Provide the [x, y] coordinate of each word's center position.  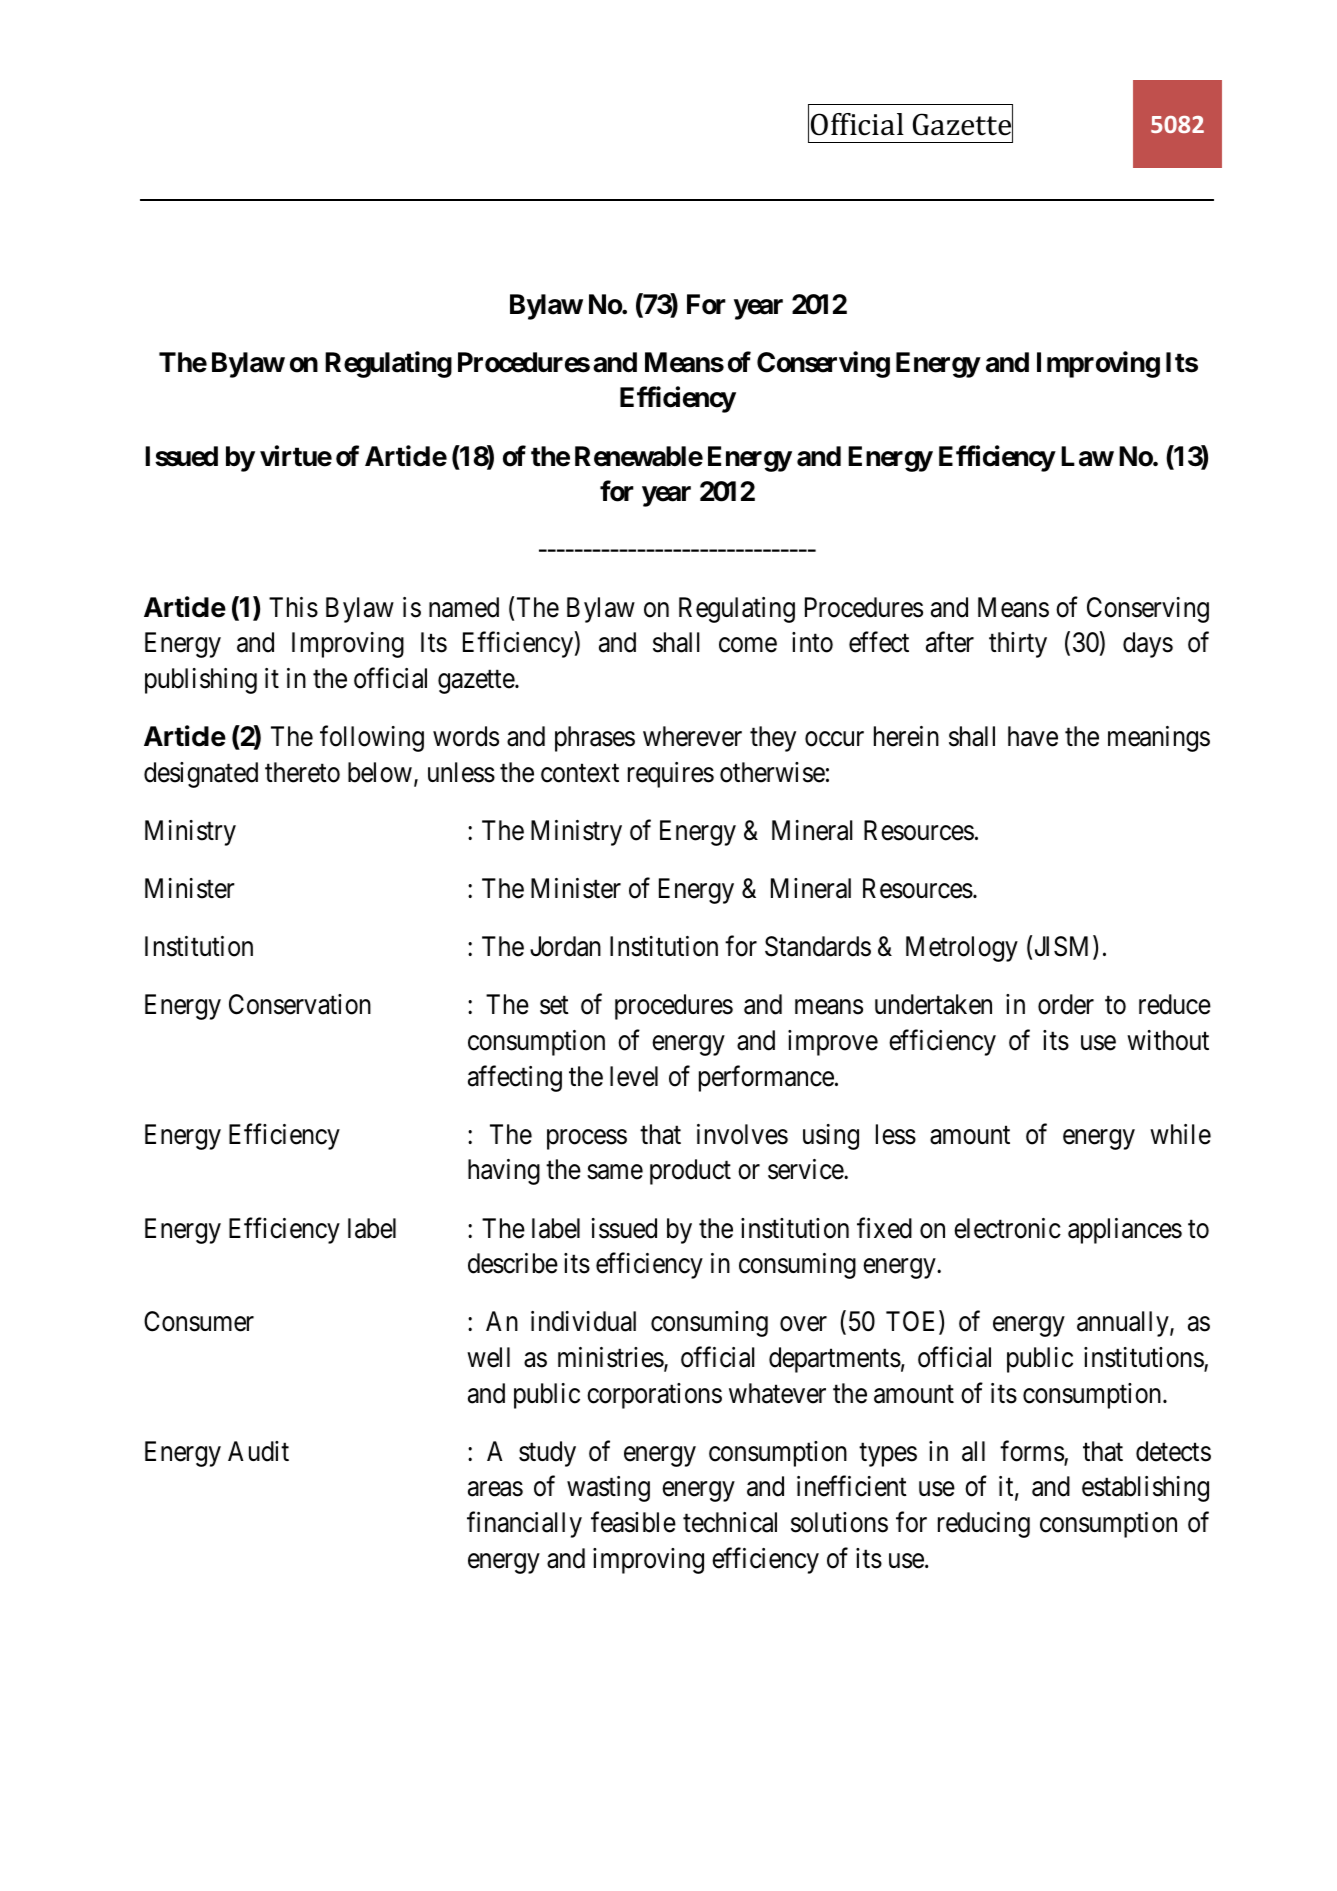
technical [730, 1522]
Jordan [565, 946]
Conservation [300, 1004]
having [504, 1172]
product [690, 1172]
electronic [1007, 1228]
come [748, 645]
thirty [1018, 645]
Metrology [962, 949]
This [293, 607]
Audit [258, 1451]
